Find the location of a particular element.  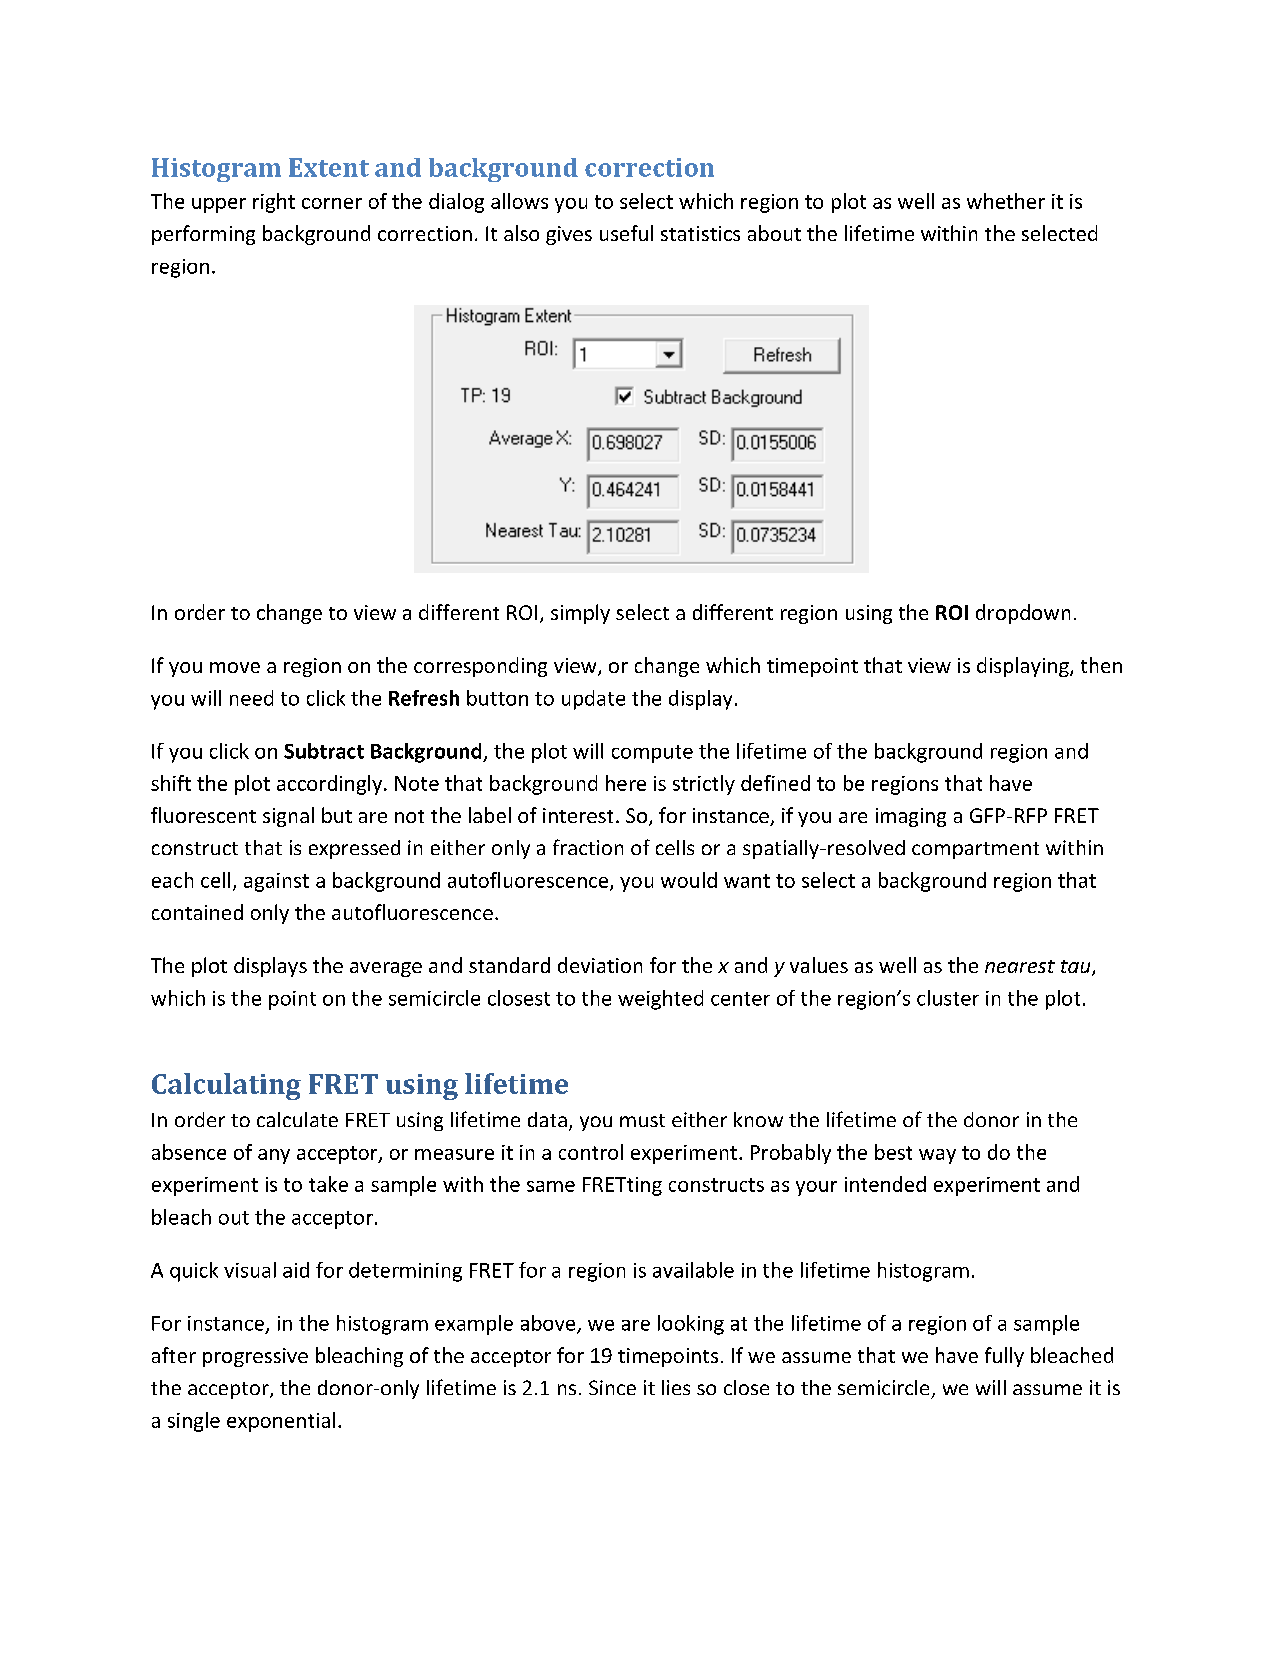

way is located at coordinates (937, 1156).
